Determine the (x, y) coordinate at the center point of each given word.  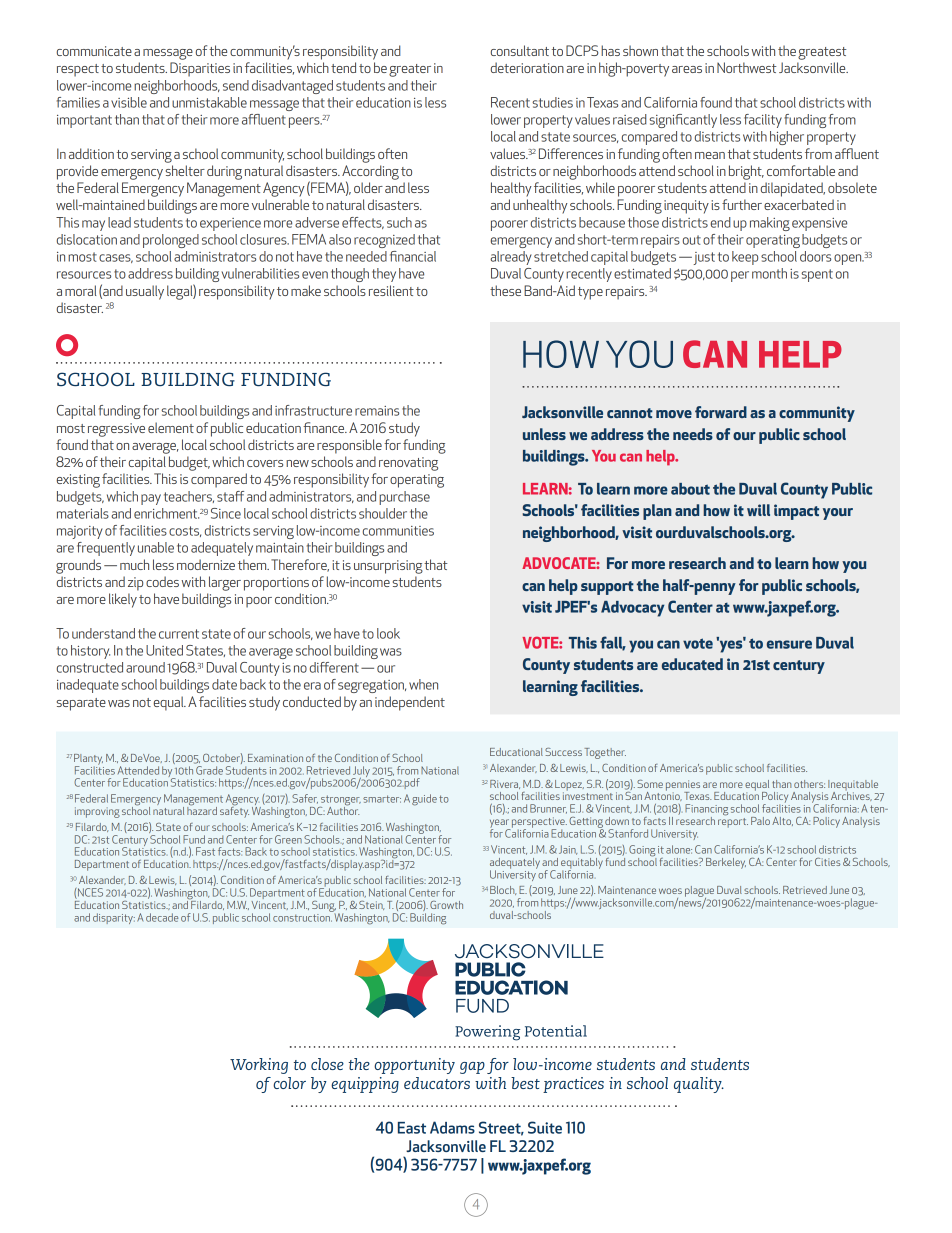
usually (145, 292)
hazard (202, 809)
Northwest (747, 67)
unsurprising (388, 567)
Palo (760, 821)
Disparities (200, 69)
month (769, 273)
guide (424, 800)
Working (259, 1066)
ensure (789, 644)
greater (410, 70)
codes (162, 581)
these (505, 290)
